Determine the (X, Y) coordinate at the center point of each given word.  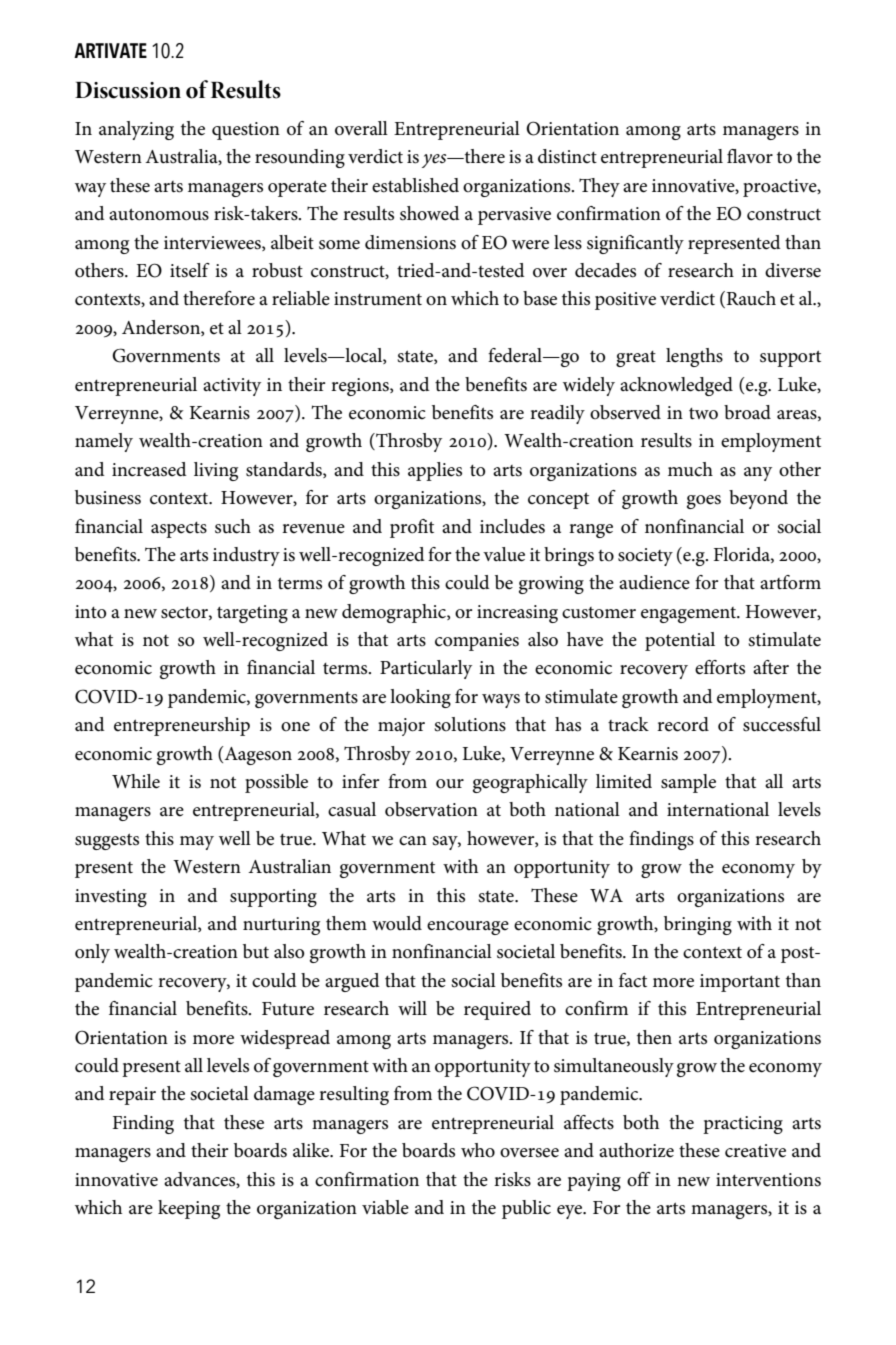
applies (435, 471)
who (478, 1150)
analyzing (136, 130)
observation (431, 809)
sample (688, 783)
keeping (189, 1209)
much (690, 469)
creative (755, 1151)
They (599, 187)
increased (149, 469)
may (197, 843)
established (415, 185)
